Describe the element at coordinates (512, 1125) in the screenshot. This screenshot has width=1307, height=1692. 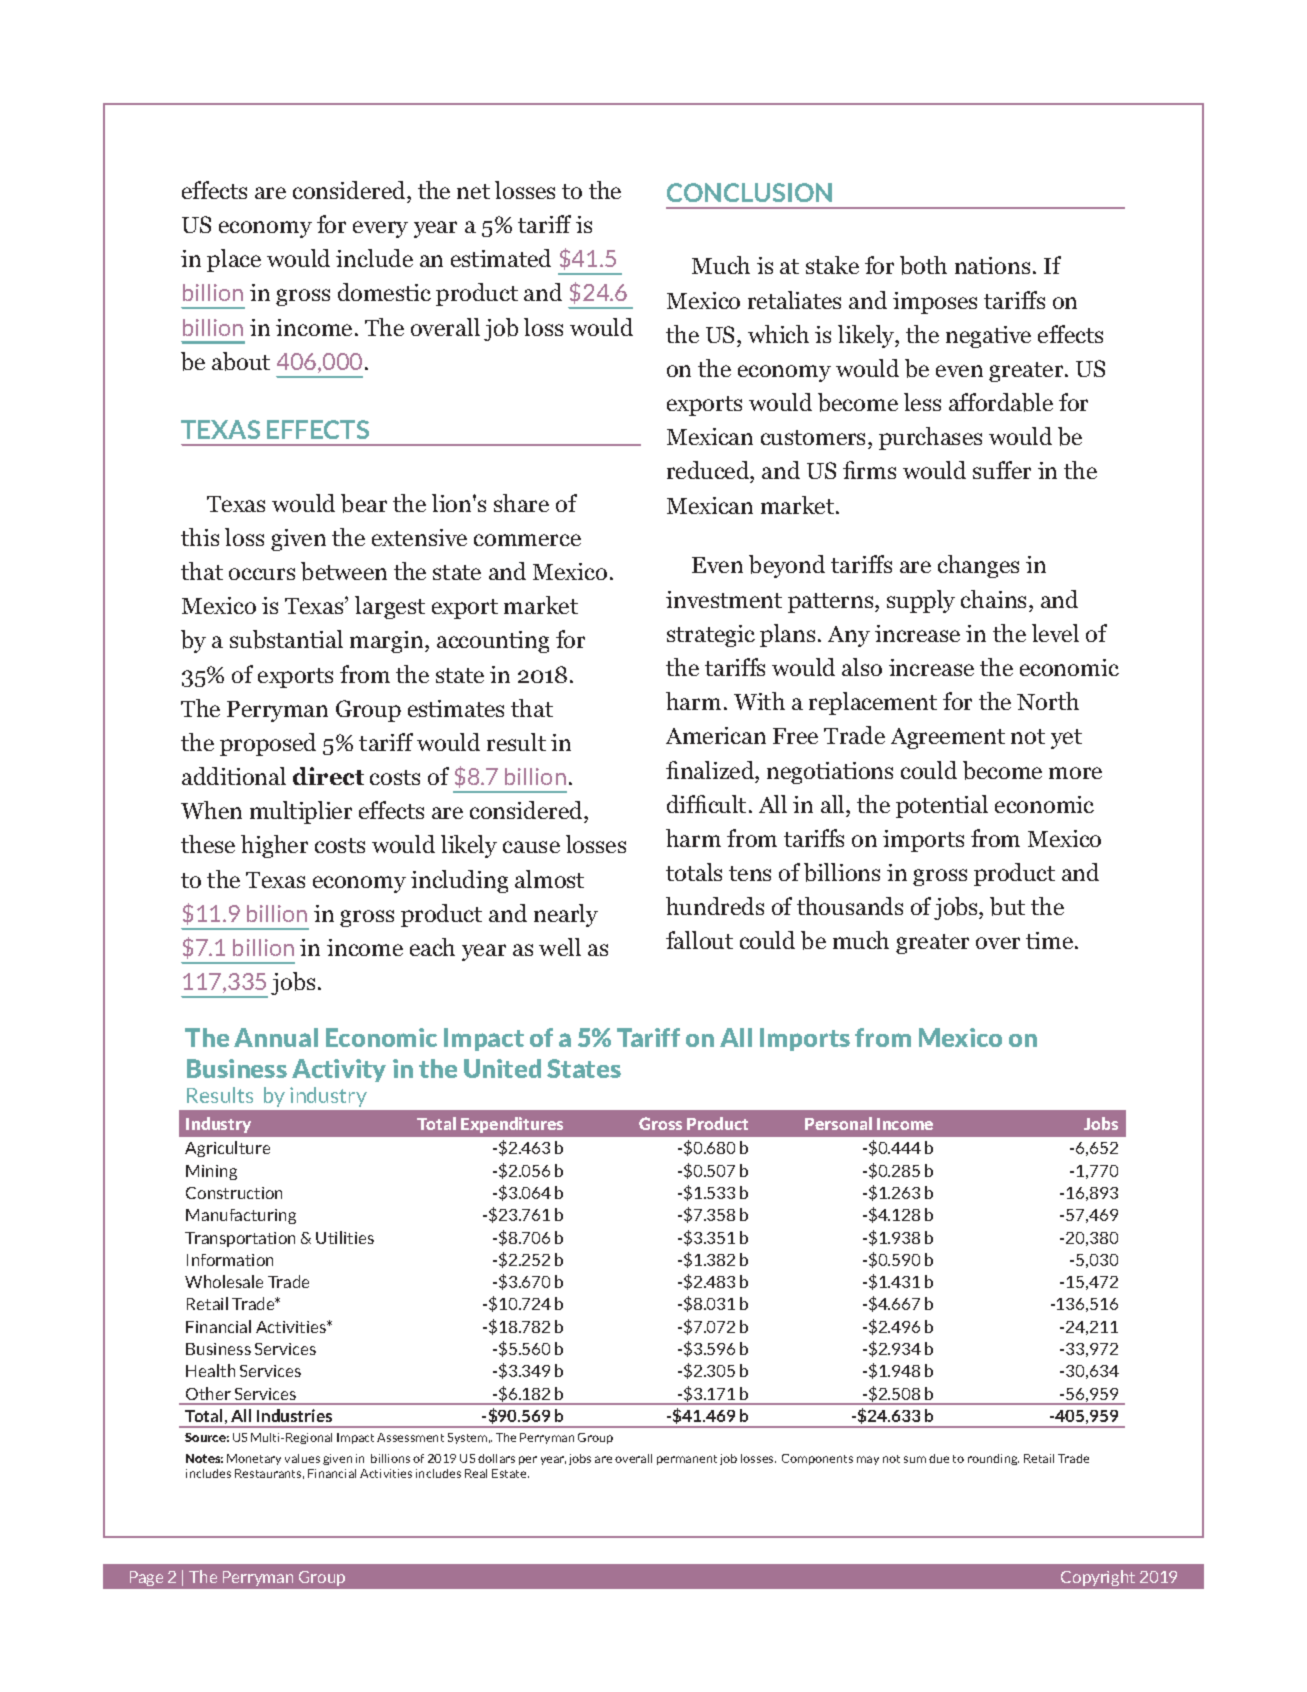
I see `Expenditures` at that location.
